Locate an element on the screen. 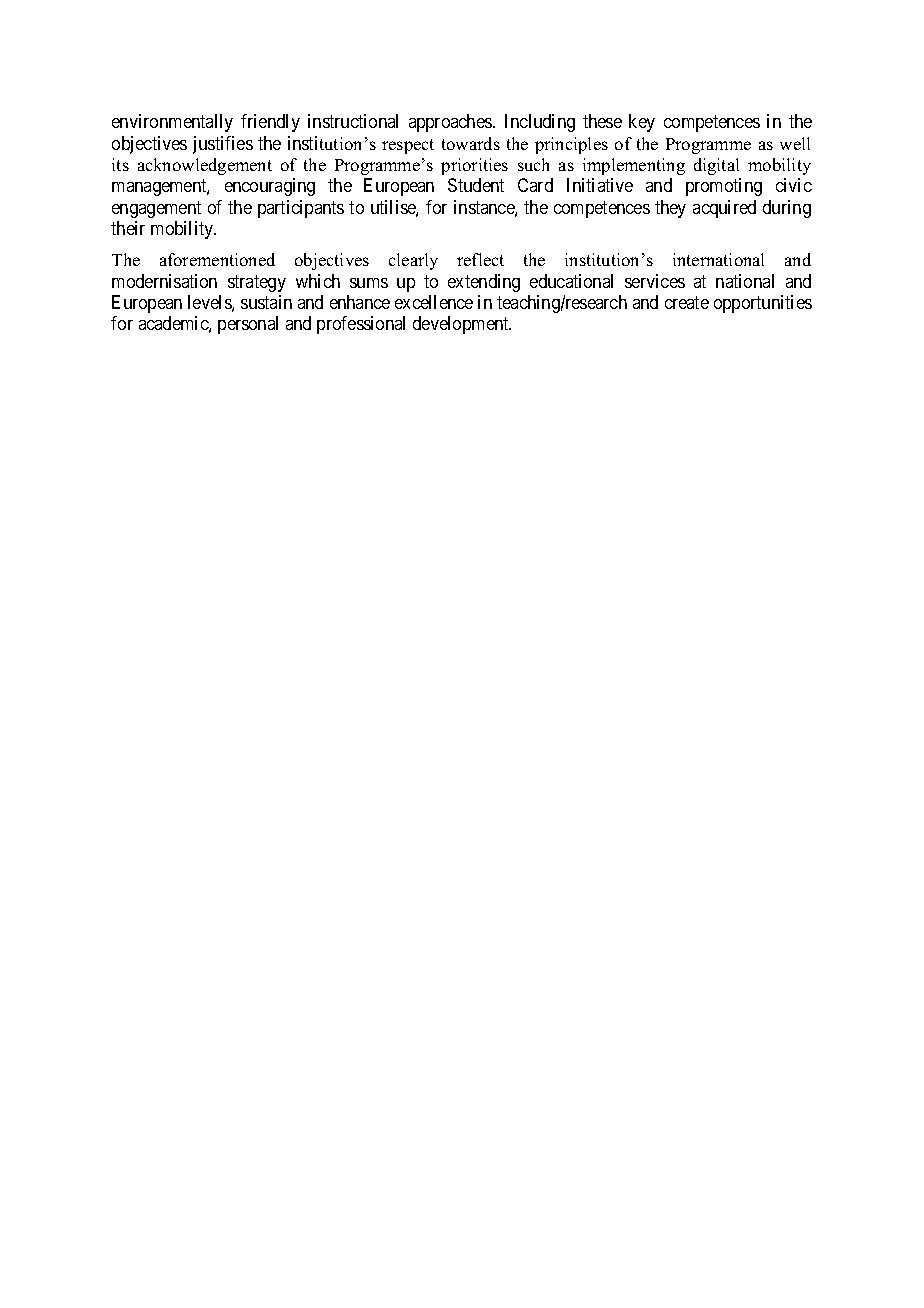 Image resolution: width=924 pixels, height=1308 pixels. approaches is located at coordinates (451, 123).
